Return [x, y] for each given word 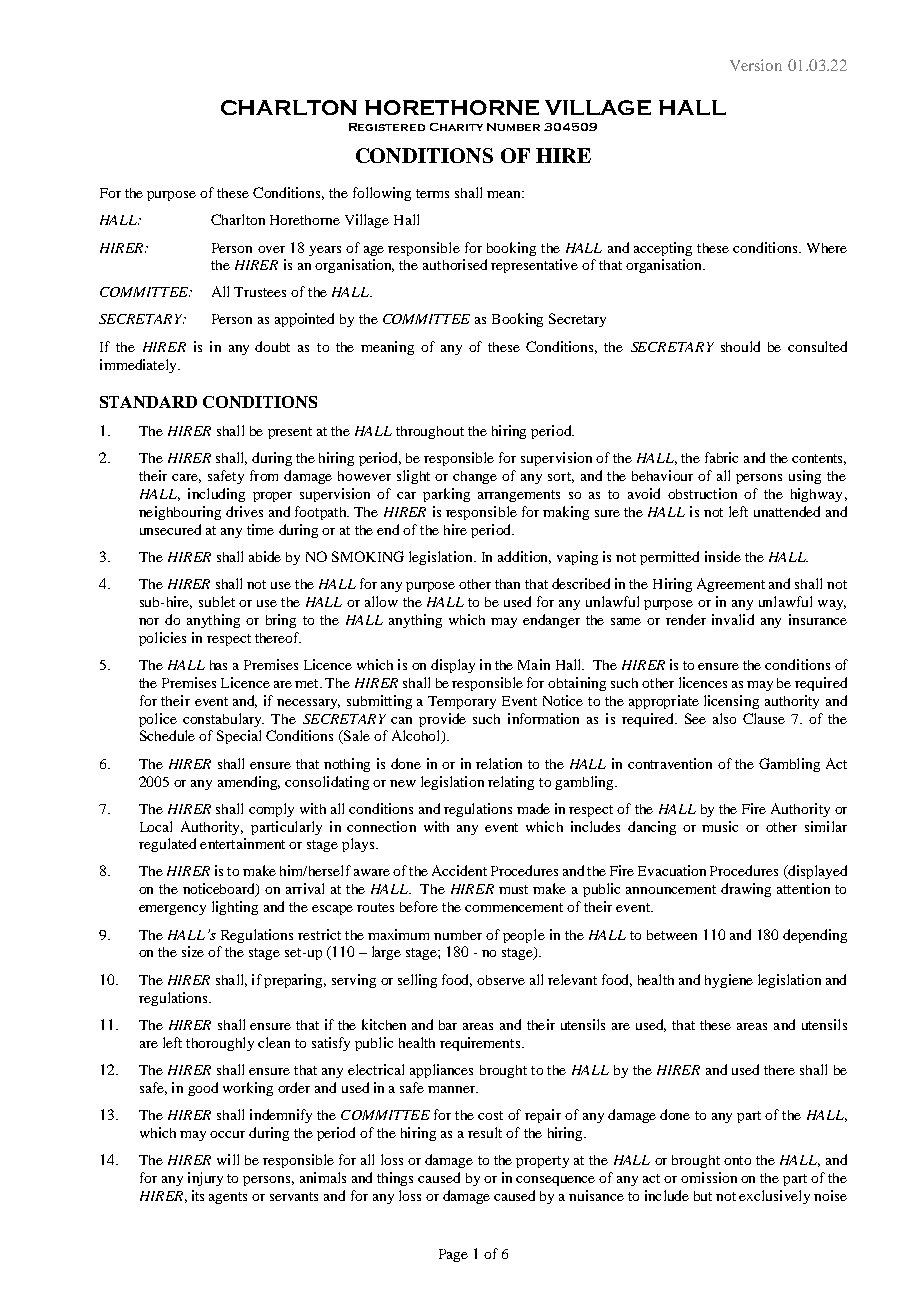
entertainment [242, 843]
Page [453, 1255]
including [216, 495]
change [475, 477]
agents [228, 1198]
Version [756, 65]
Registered [387, 127]
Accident [459, 870]
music [720, 826]
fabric [721, 457]
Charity [456, 127]
